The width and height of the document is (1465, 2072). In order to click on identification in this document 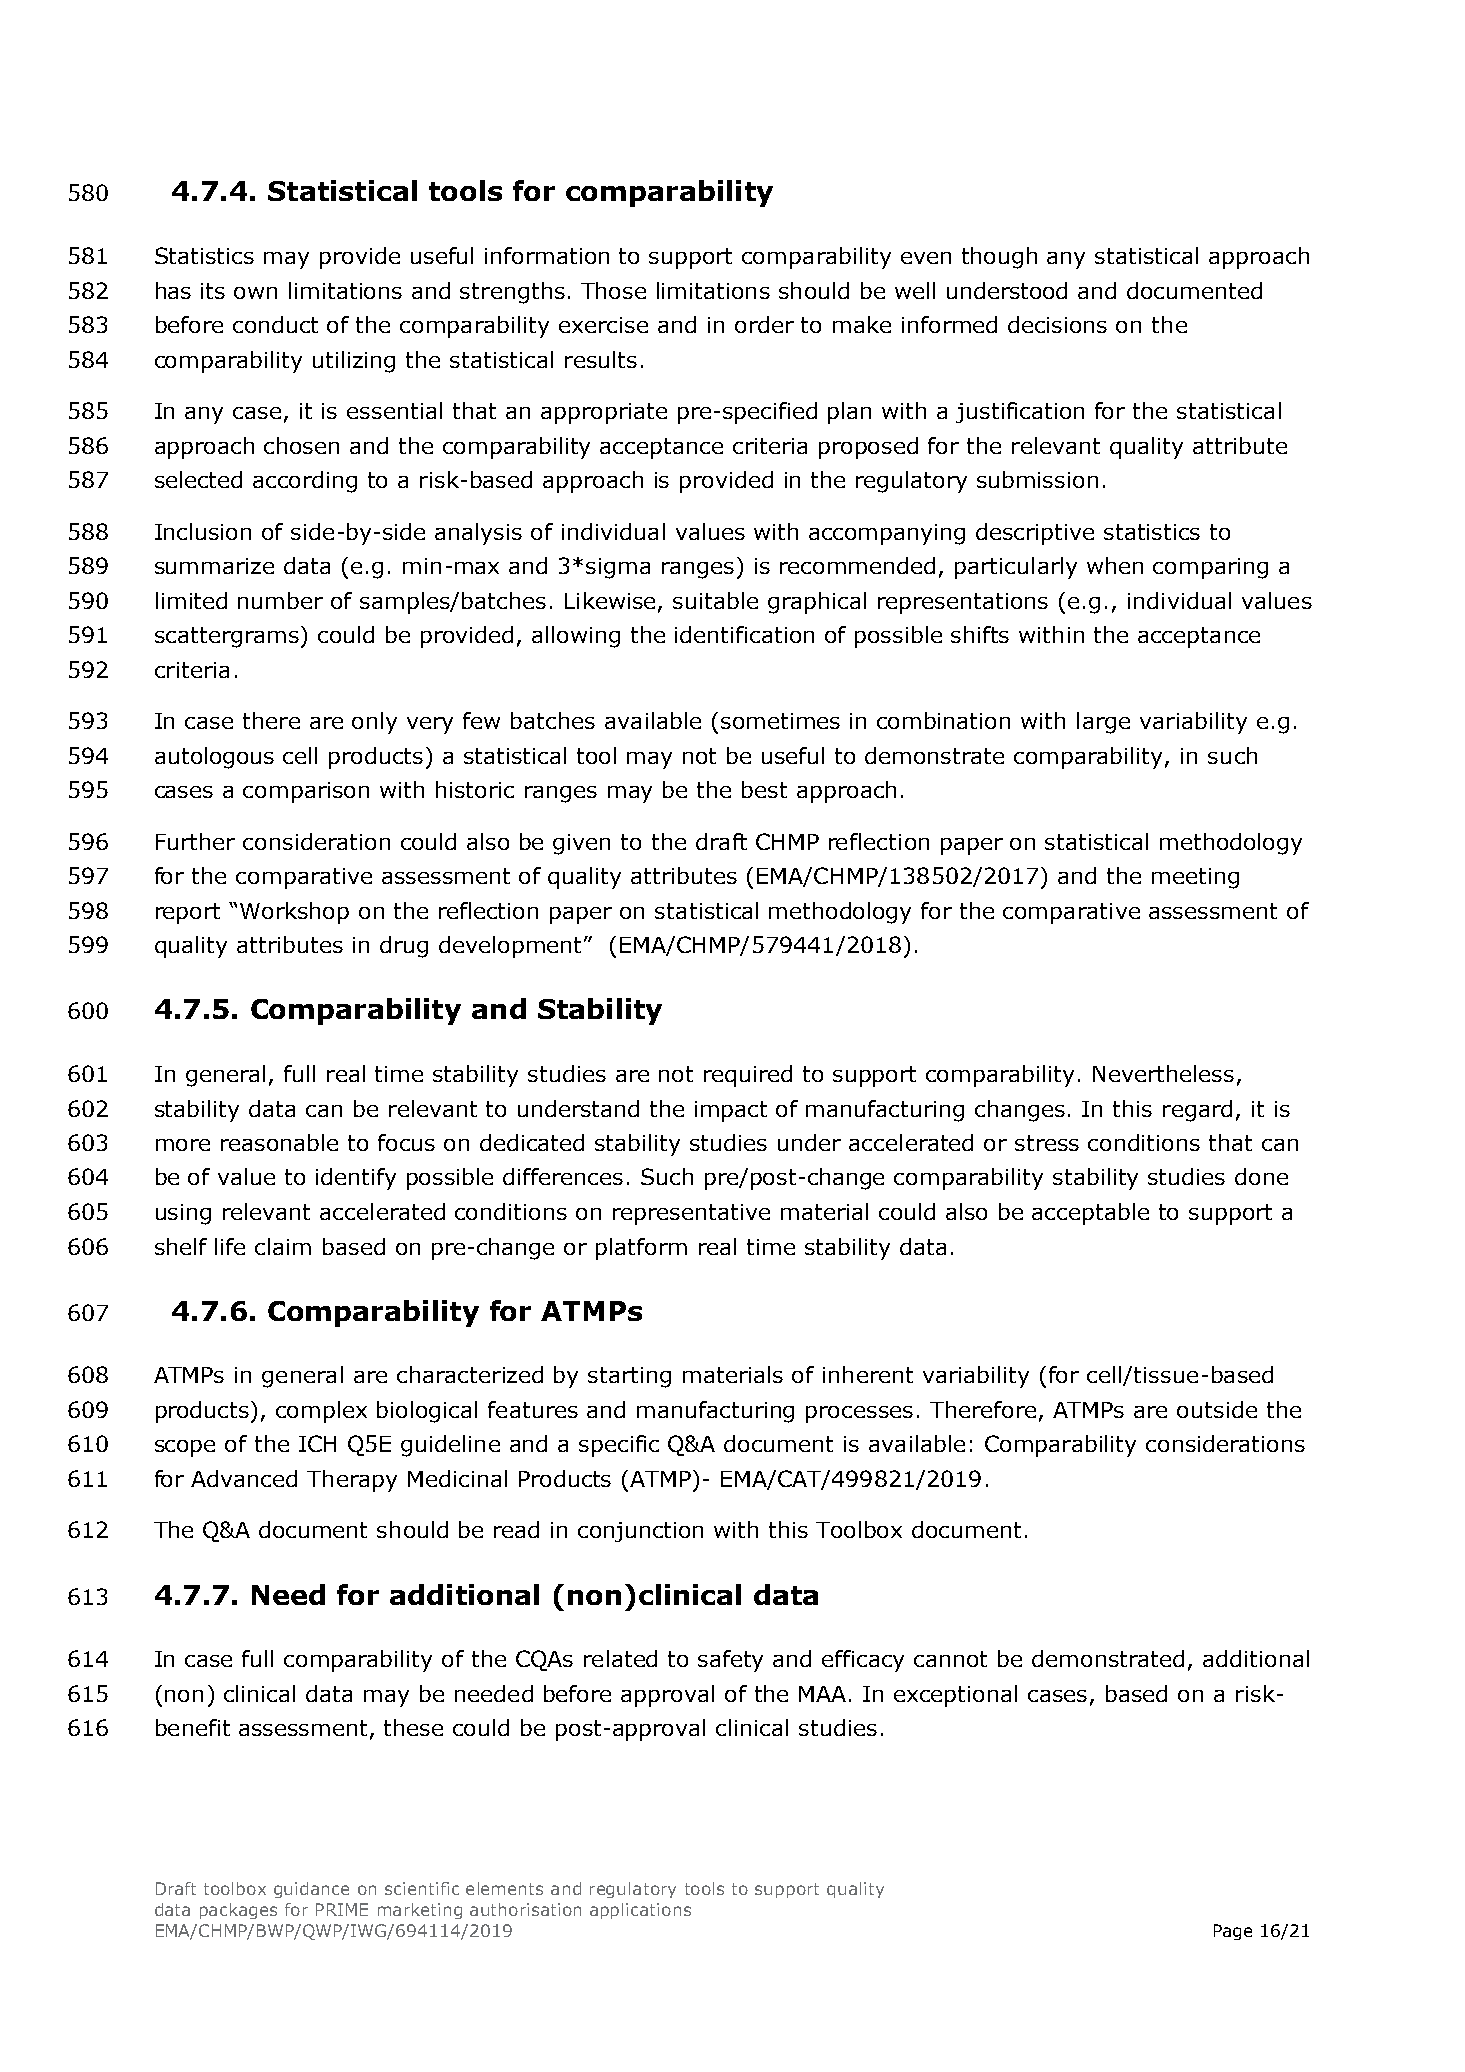, I will do `click(744, 634)`.
